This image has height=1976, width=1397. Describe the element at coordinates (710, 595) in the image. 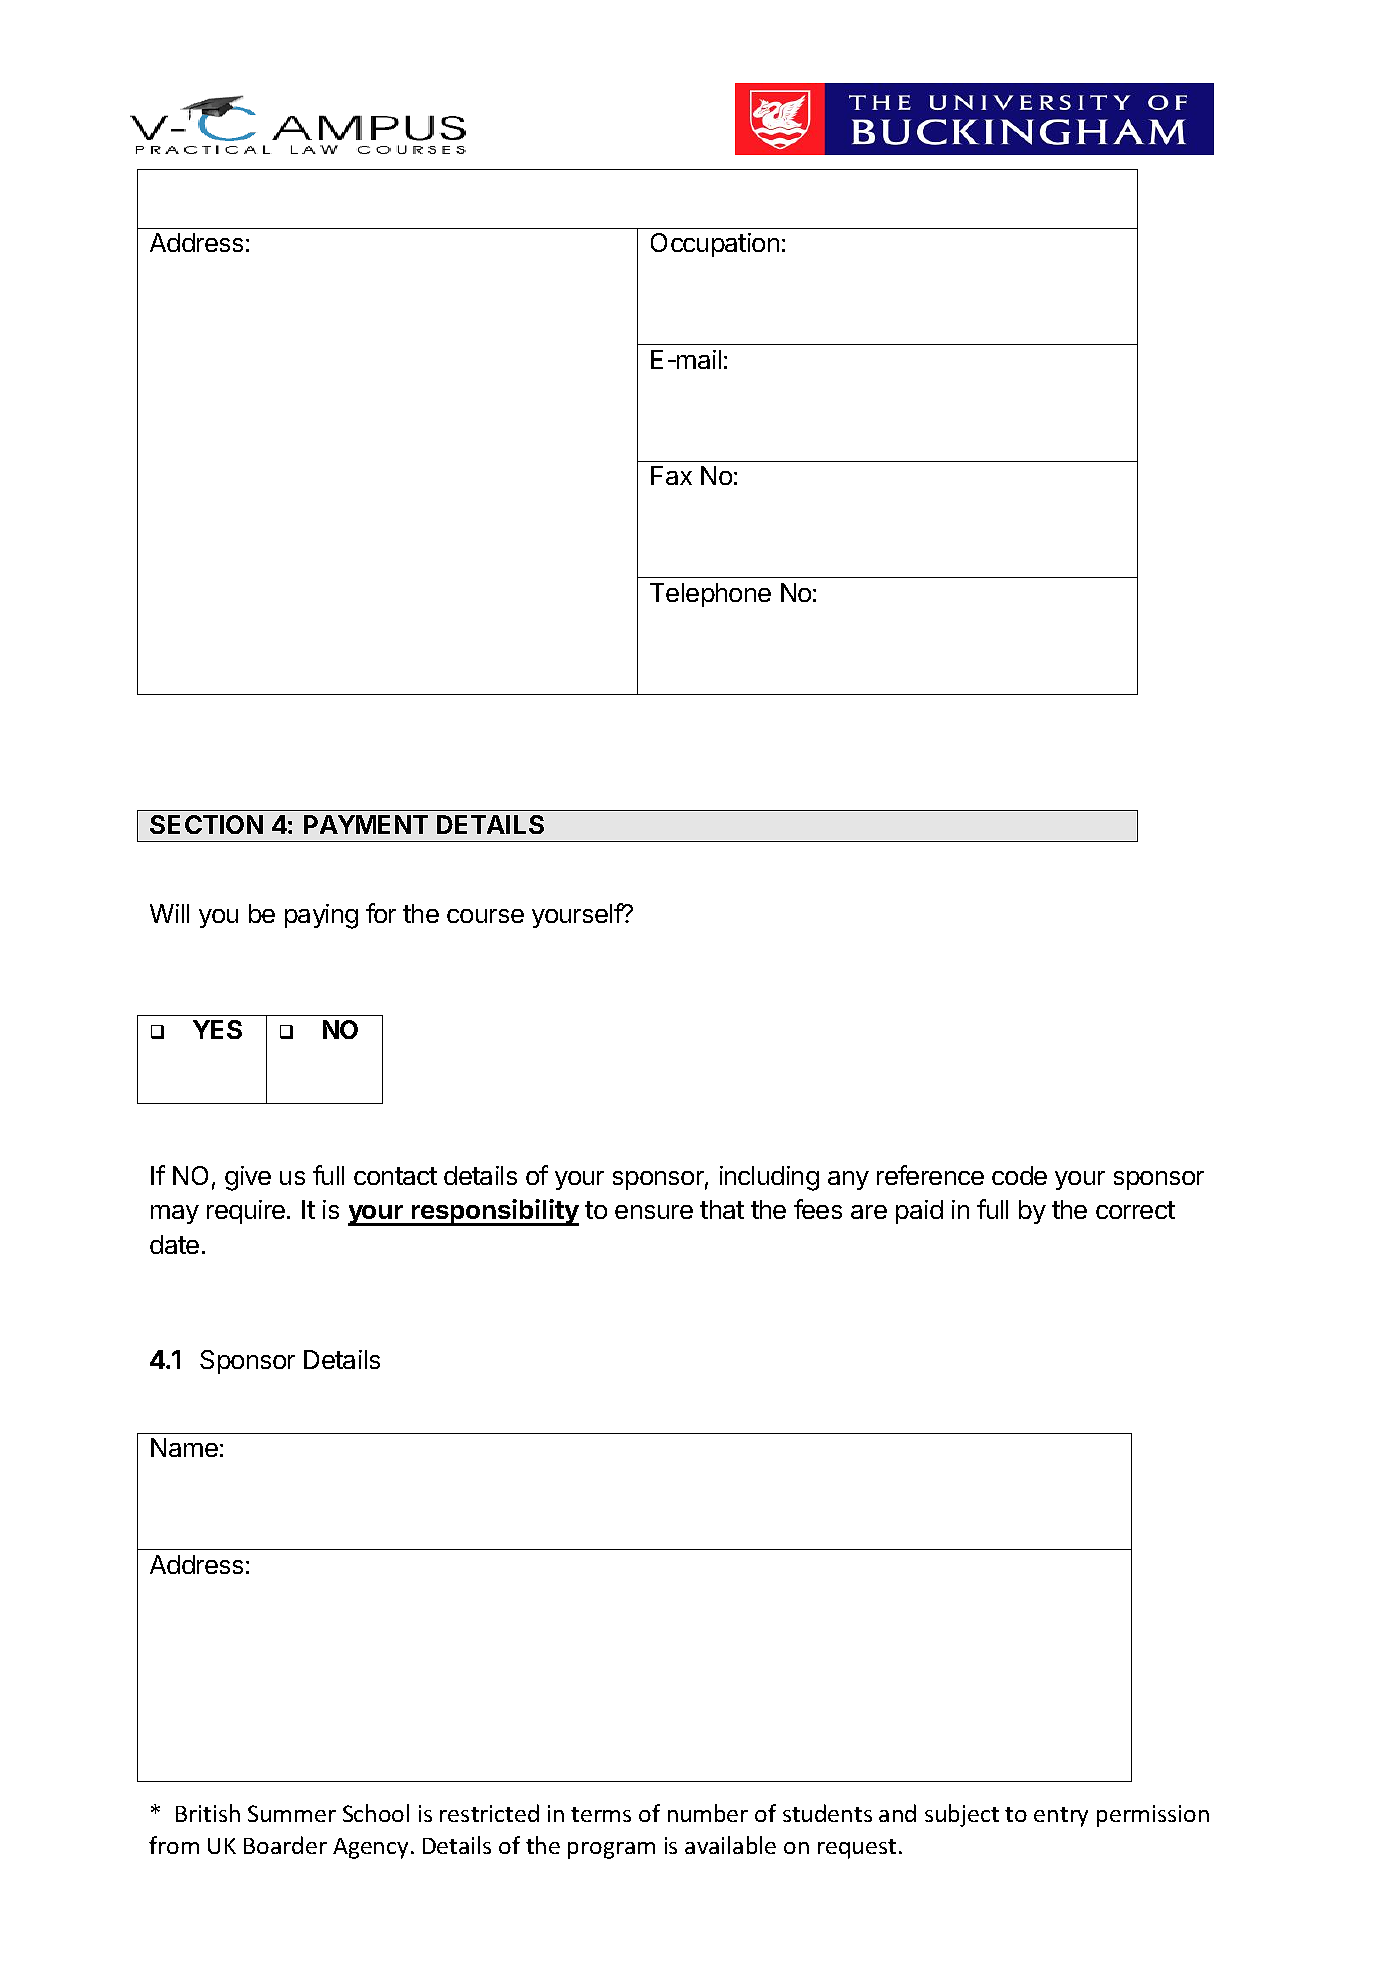

I see `Telephone` at that location.
